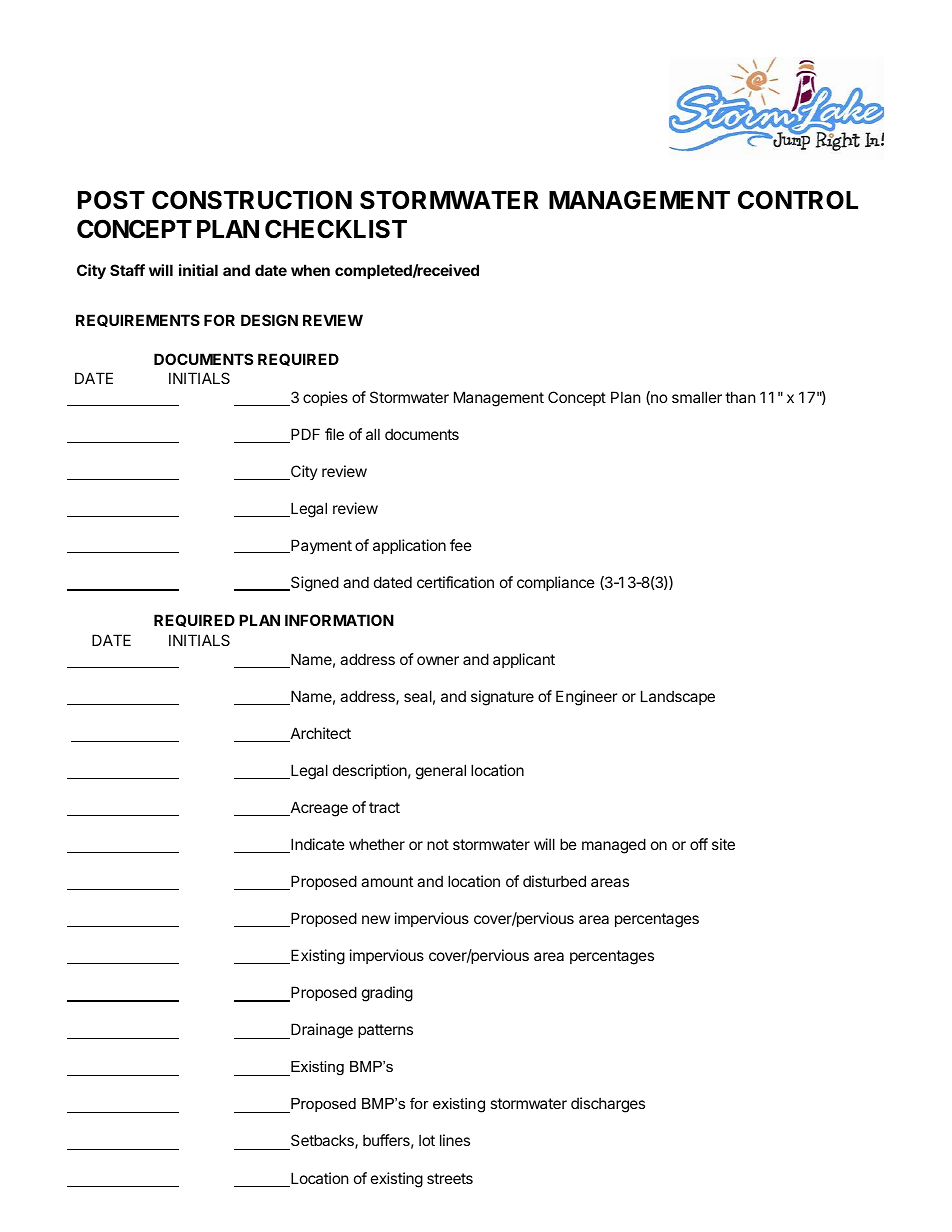  I want to click on CHECKLIST, so click(336, 229).
